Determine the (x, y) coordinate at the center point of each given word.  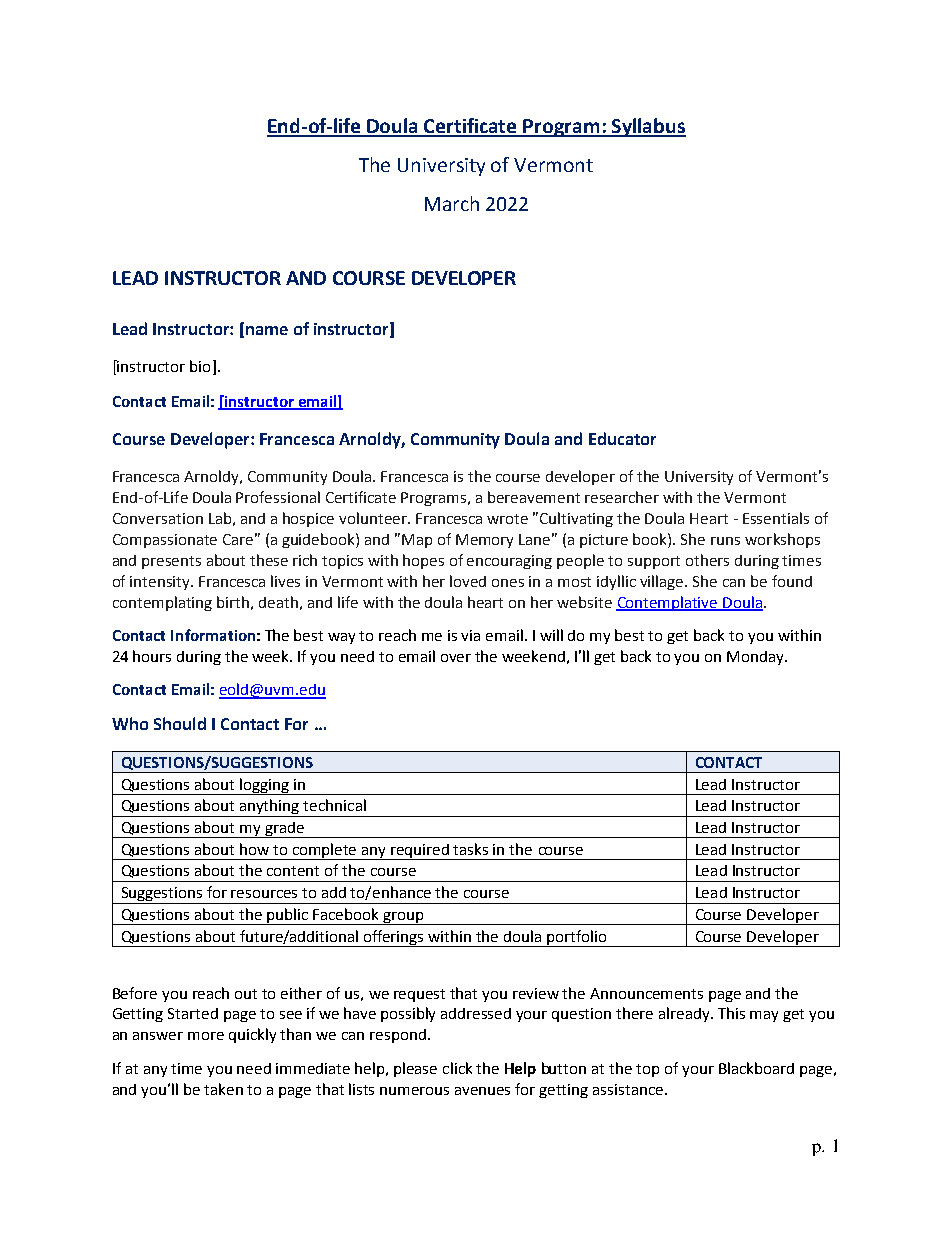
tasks (470, 849)
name (267, 330)
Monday (756, 658)
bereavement (534, 497)
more (206, 1036)
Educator (622, 438)
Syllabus (648, 127)
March (452, 203)
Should (180, 723)
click (457, 1068)
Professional (278, 497)
